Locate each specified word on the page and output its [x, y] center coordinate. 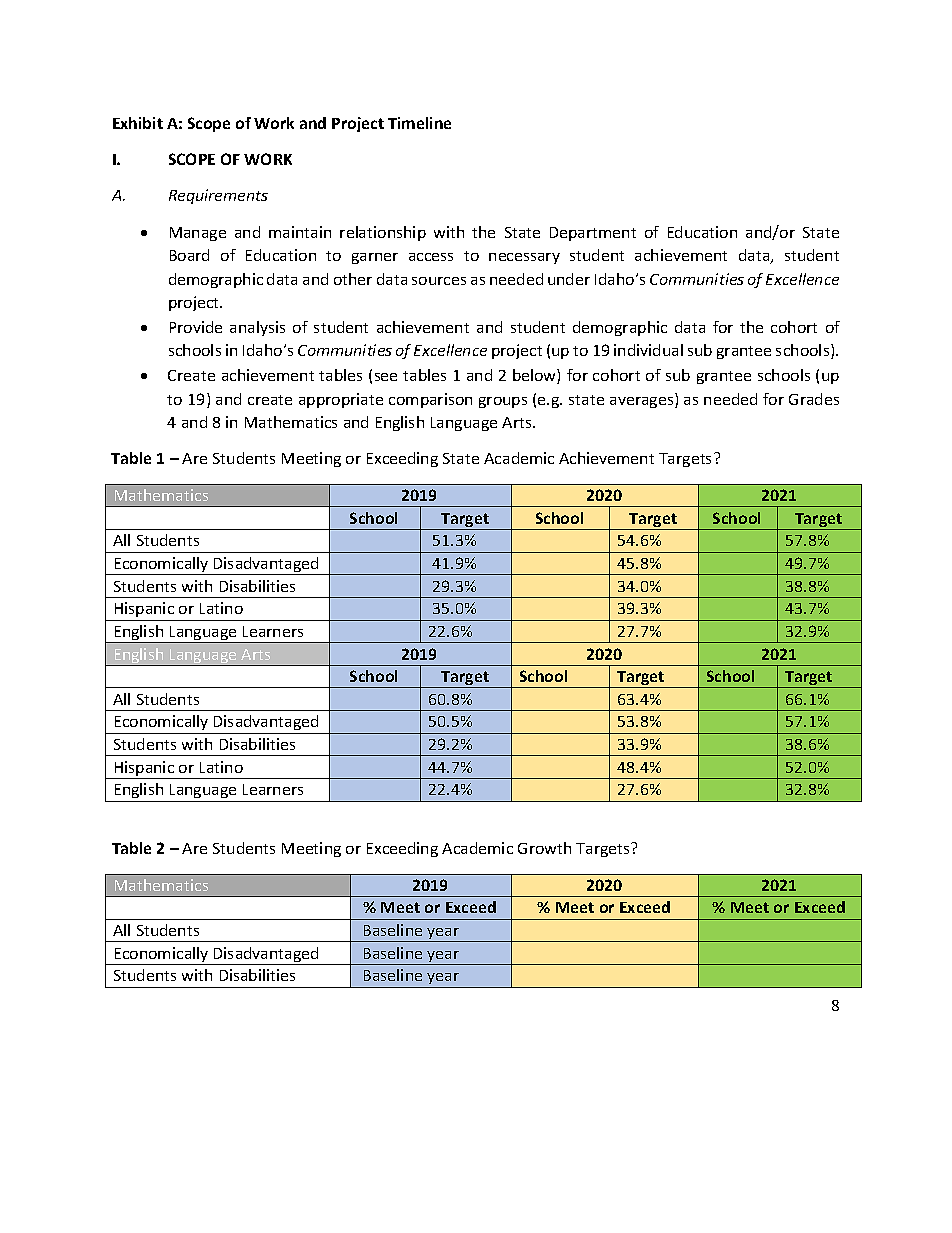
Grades [814, 399]
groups [503, 402]
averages [643, 402]
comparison [430, 400]
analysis [257, 328]
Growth [544, 848]
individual [648, 350]
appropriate [341, 400]
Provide [196, 327]
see [386, 377]
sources [439, 281]
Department [593, 234]
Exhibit [138, 123]
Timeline [419, 123]
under [569, 279]
